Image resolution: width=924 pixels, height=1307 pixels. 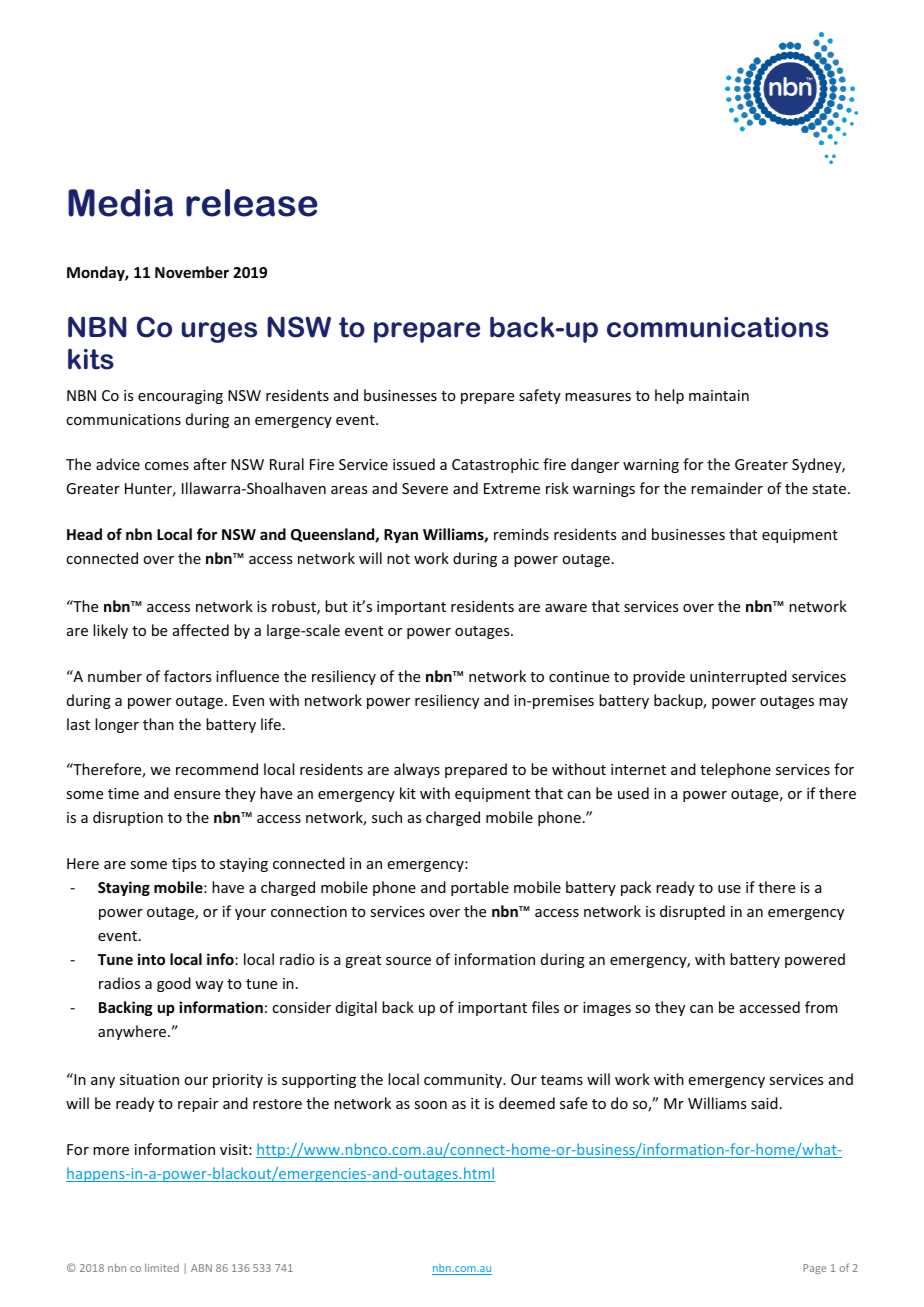 I want to click on Severe, so click(x=425, y=488).
